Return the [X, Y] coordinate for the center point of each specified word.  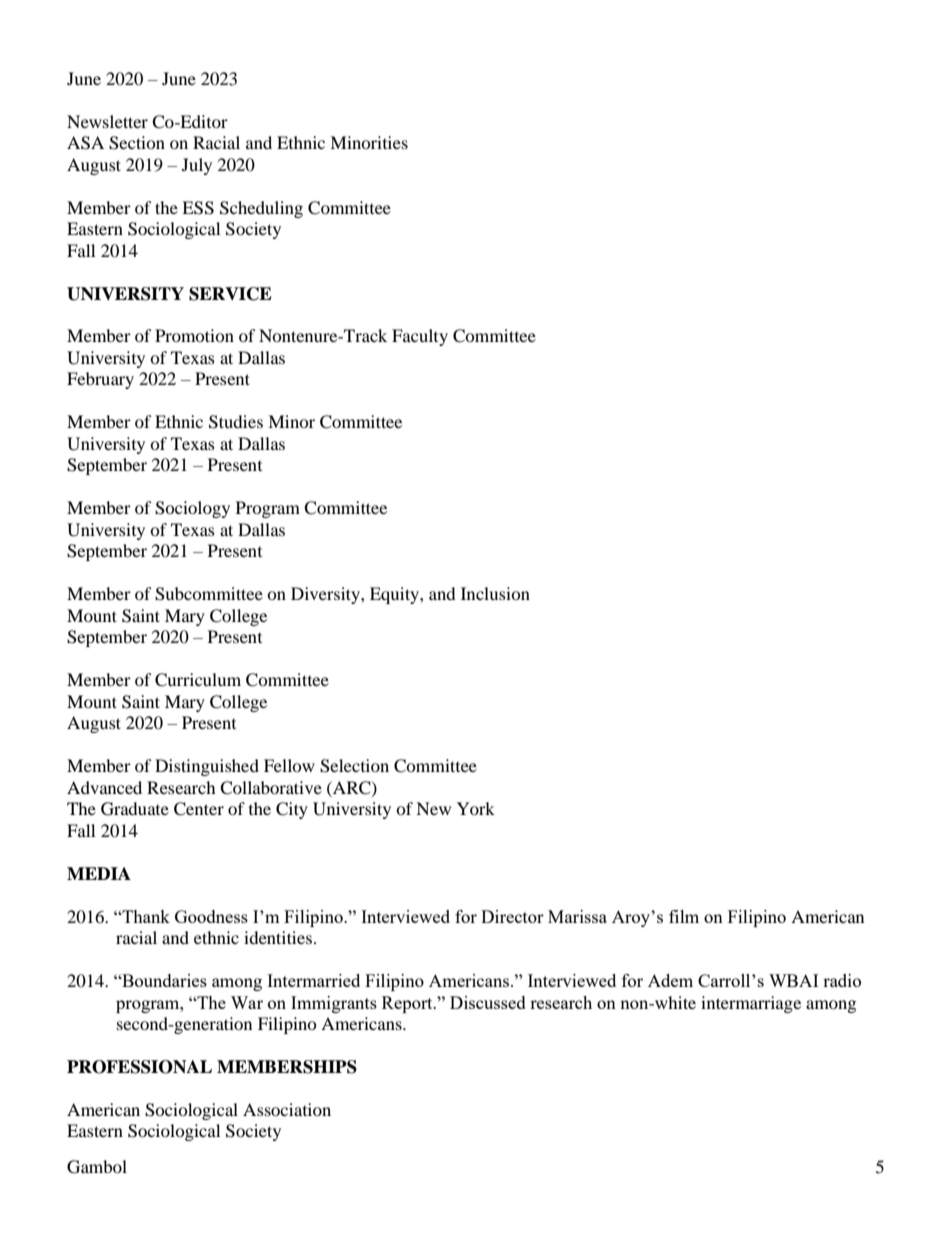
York [476, 808]
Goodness [211, 916]
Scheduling [261, 209]
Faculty [420, 337]
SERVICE [230, 294]
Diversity [326, 595]
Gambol [97, 1167]
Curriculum [198, 680]
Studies [236, 422]
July [197, 166]
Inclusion [495, 593]
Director [512, 916]
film [684, 916]
